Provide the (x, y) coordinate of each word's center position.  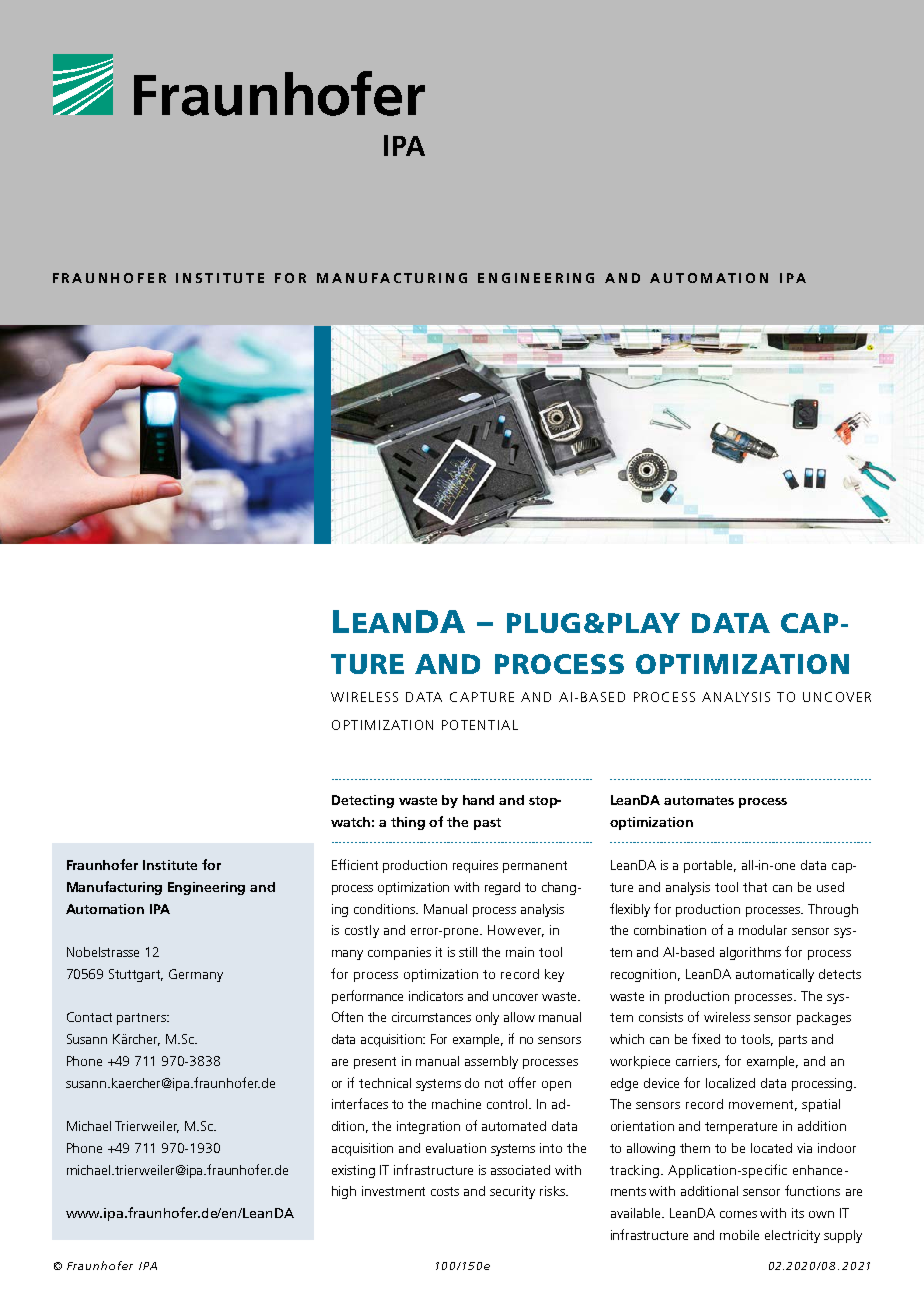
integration (428, 1127)
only (487, 1018)
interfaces (360, 1103)
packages (824, 1018)
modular (763, 930)
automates (699, 800)
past (487, 824)
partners (142, 1019)
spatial (821, 1105)
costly (362, 931)
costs (445, 1191)
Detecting (363, 801)
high (344, 1192)
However (516, 931)
